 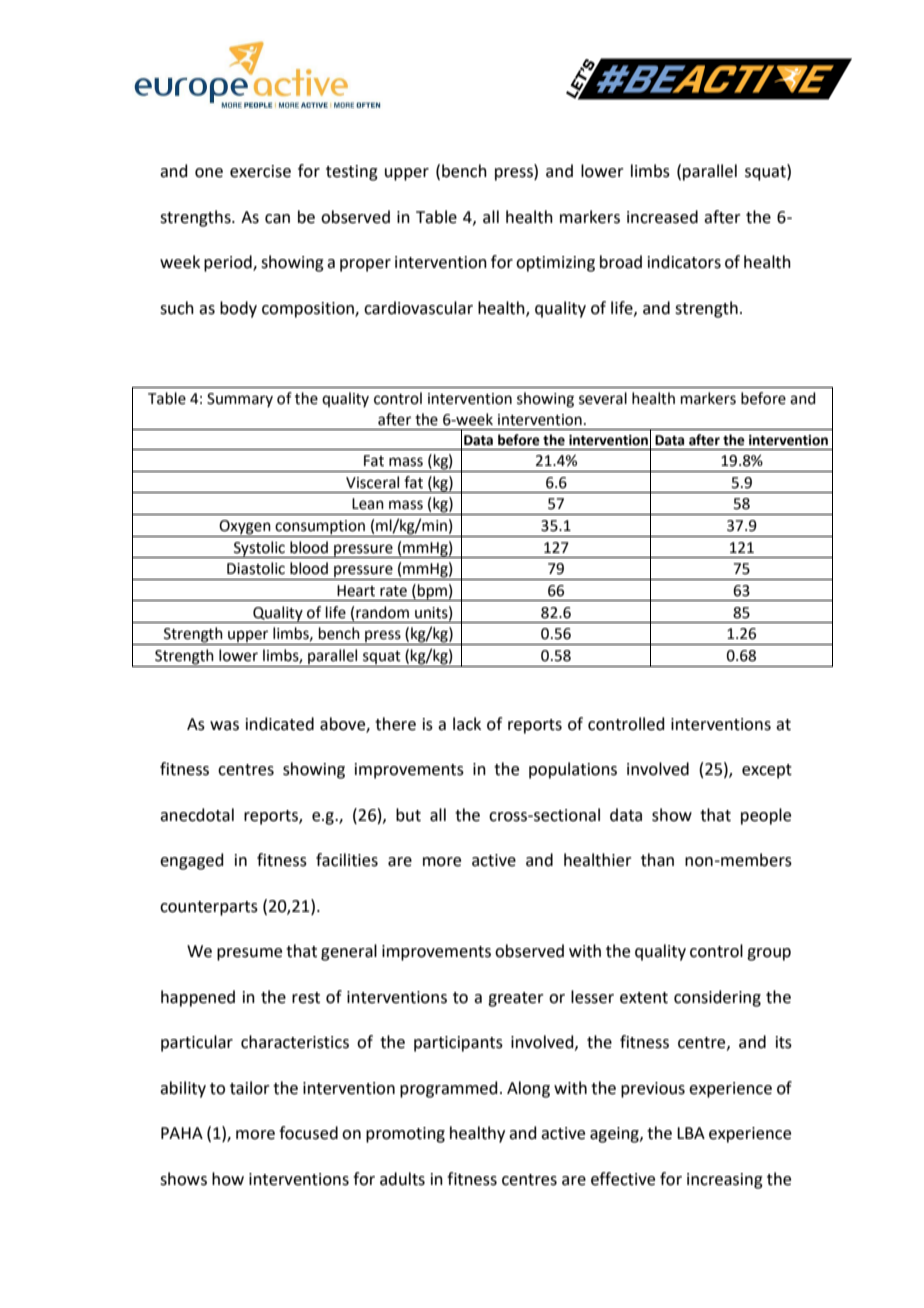 I want to click on presume, so click(x=249, y=954).
